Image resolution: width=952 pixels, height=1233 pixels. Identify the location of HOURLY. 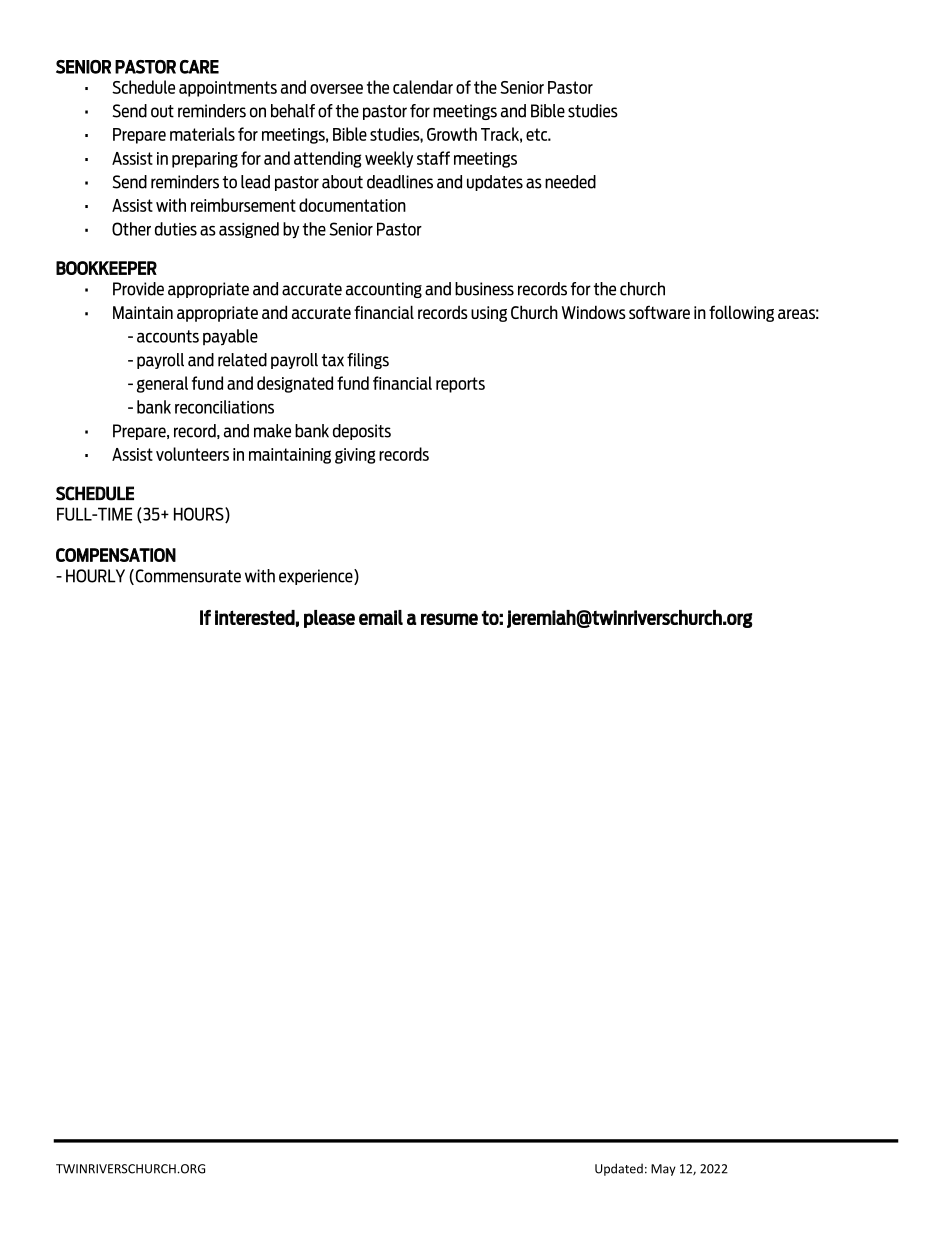
(95, 576).
